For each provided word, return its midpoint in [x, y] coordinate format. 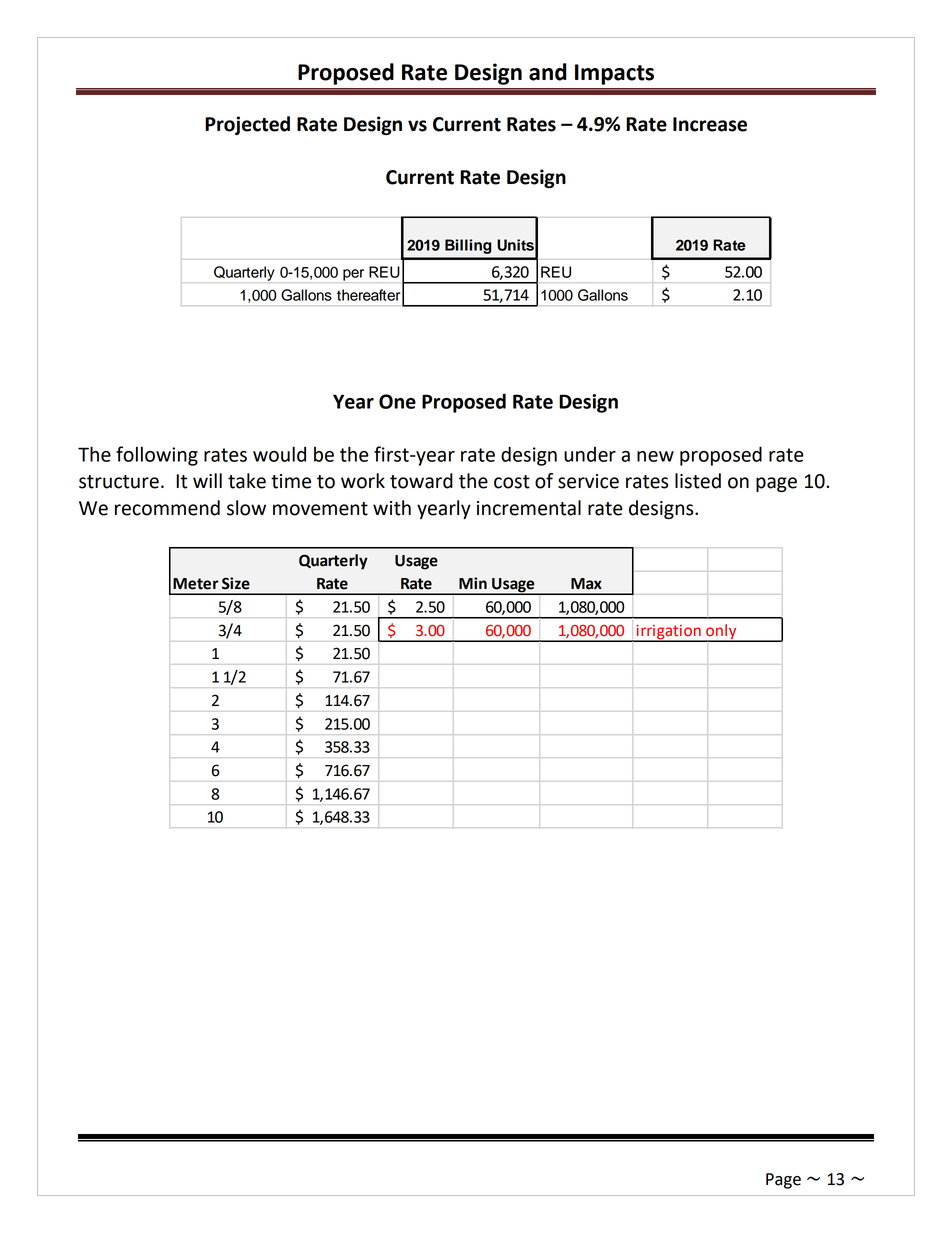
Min [473, 583]
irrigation [668, 633]
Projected [247, 125]
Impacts [614, 74]
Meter [196, 584]
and [548, 72]
